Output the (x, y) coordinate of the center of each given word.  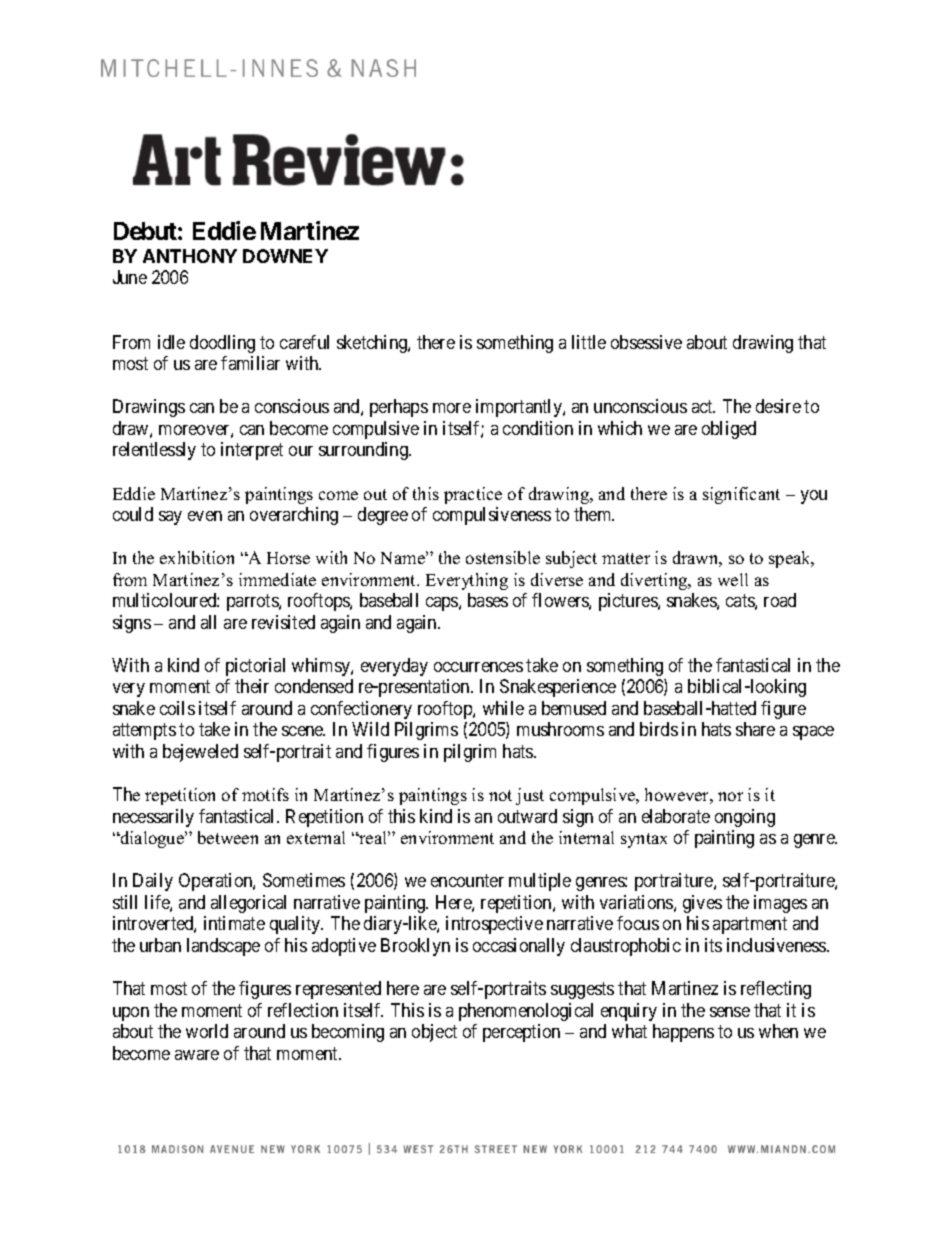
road (780, 600)
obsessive (646, 342)
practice (473, 495)
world (207, 1031)
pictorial (255, 667)
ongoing (745, 818)
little (589, 342)
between (228, 837)
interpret (252, 451)
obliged (729, 430)
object (434, 1033)
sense (730, 1012)
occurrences (478, 667)
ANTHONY (190, 256)
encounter (467, 881)
